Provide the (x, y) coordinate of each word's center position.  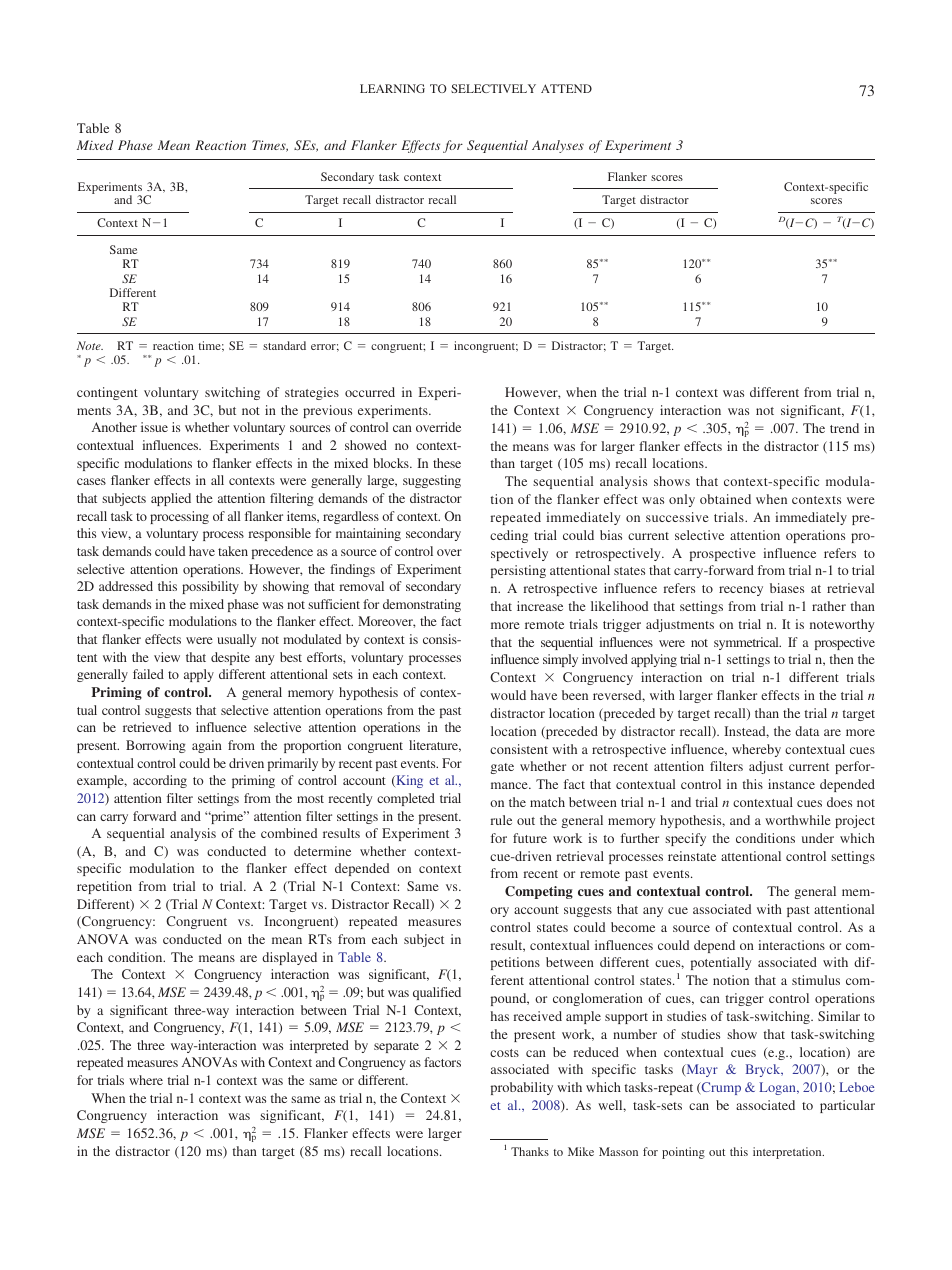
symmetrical (747, 643)
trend (844, 428)
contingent (107, 393)
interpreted (319, 1046)
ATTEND (566, 88)
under (818, 838)
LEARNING (392, 88)
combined (289, 833)
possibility (210, 587)
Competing (539, 892)
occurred (370, 392)
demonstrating (422, 605)
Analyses (558, 146)
